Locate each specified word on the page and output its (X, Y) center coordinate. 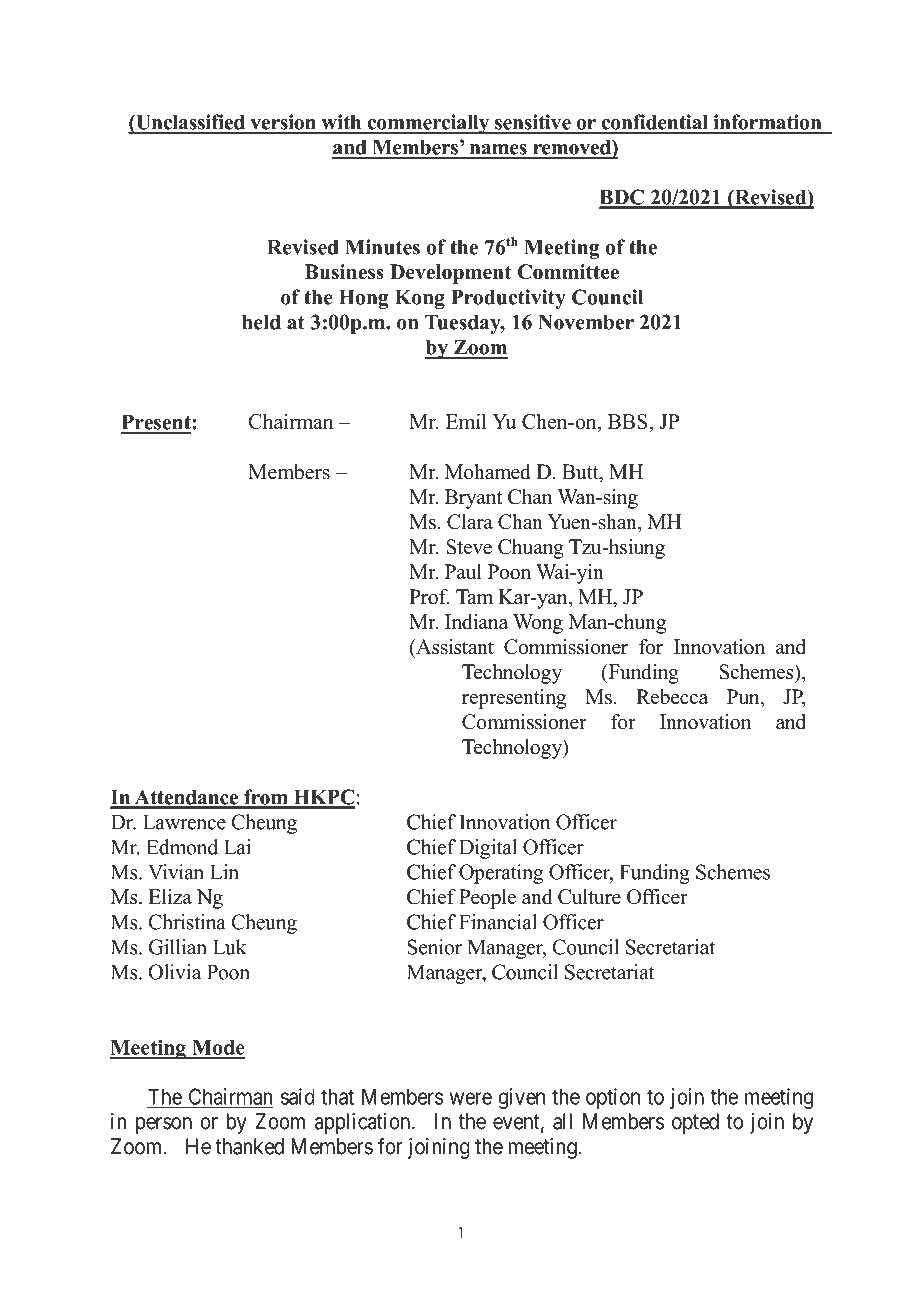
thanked (249, 1146)
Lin (224, 872)
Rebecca (672, 697)
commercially (428, 124)
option (613, 1098)
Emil (466, 421)
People (487, 899)
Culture (589, 897)
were (471, 1098)
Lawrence (184, 822)
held (261, 322)
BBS (629, 421)
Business (344, 272)
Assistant (454, 647)
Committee (568, 272)
